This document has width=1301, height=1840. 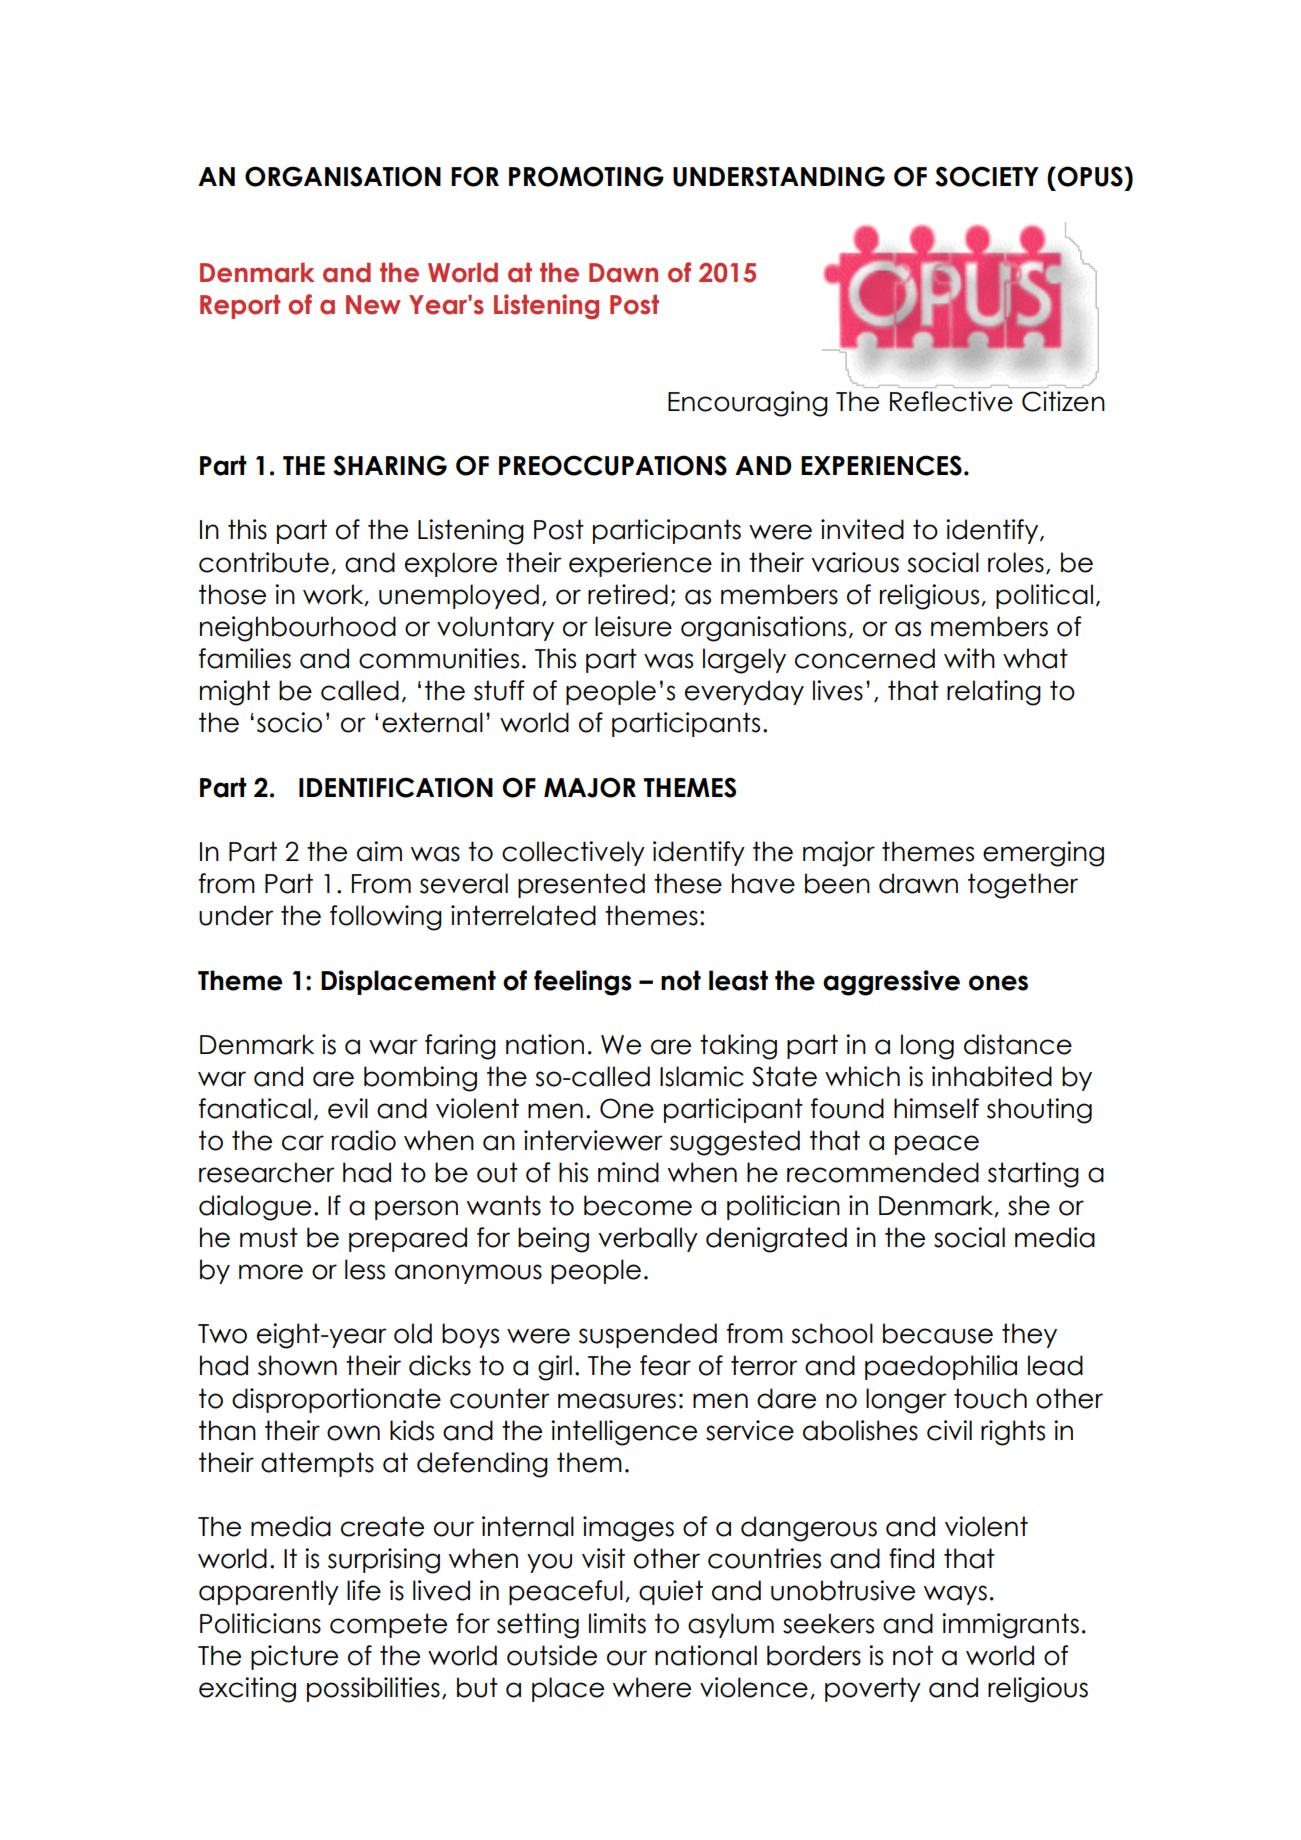 I want to click on SOCIETY, so click(x=987, y=176).
